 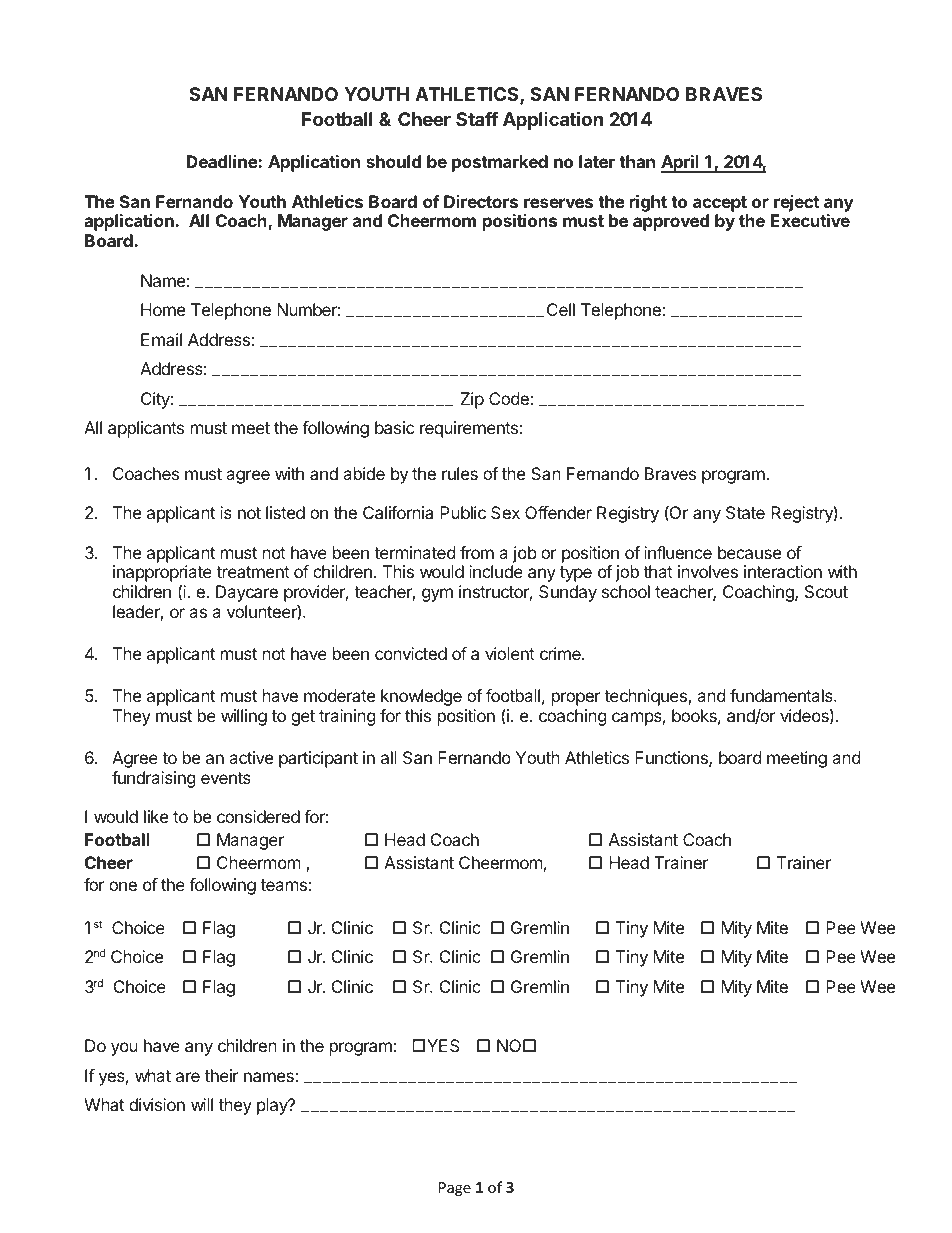 What do you see at coordinates (782, 695) in the image?
I see `fundamentals` at bounding box center [782, 695].
